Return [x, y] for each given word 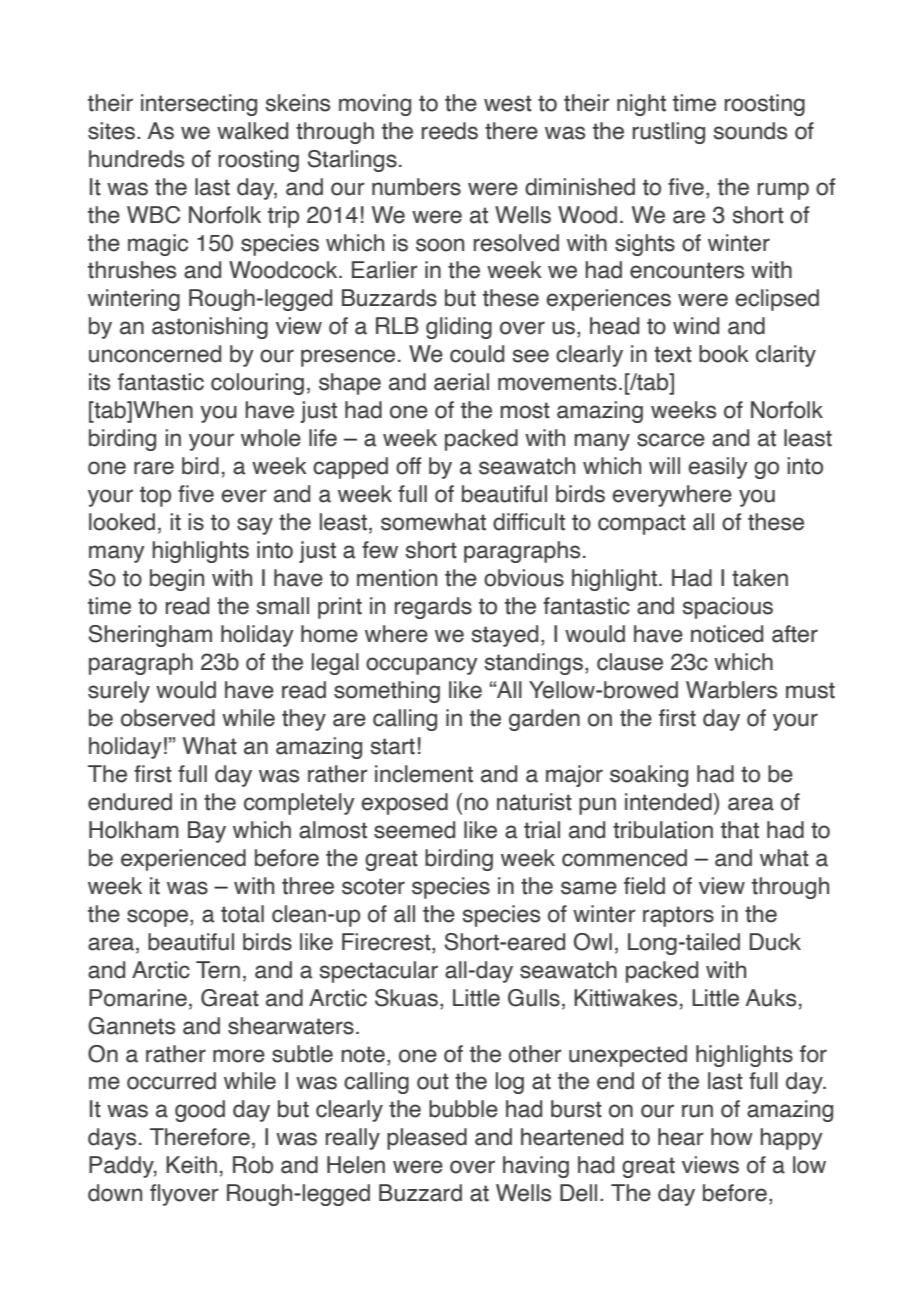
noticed [727, 634]
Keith [191, 1165]
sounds [750, 131]
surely [119, 692]
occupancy [422, 666]
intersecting [199, 105]
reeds [450, 131]
